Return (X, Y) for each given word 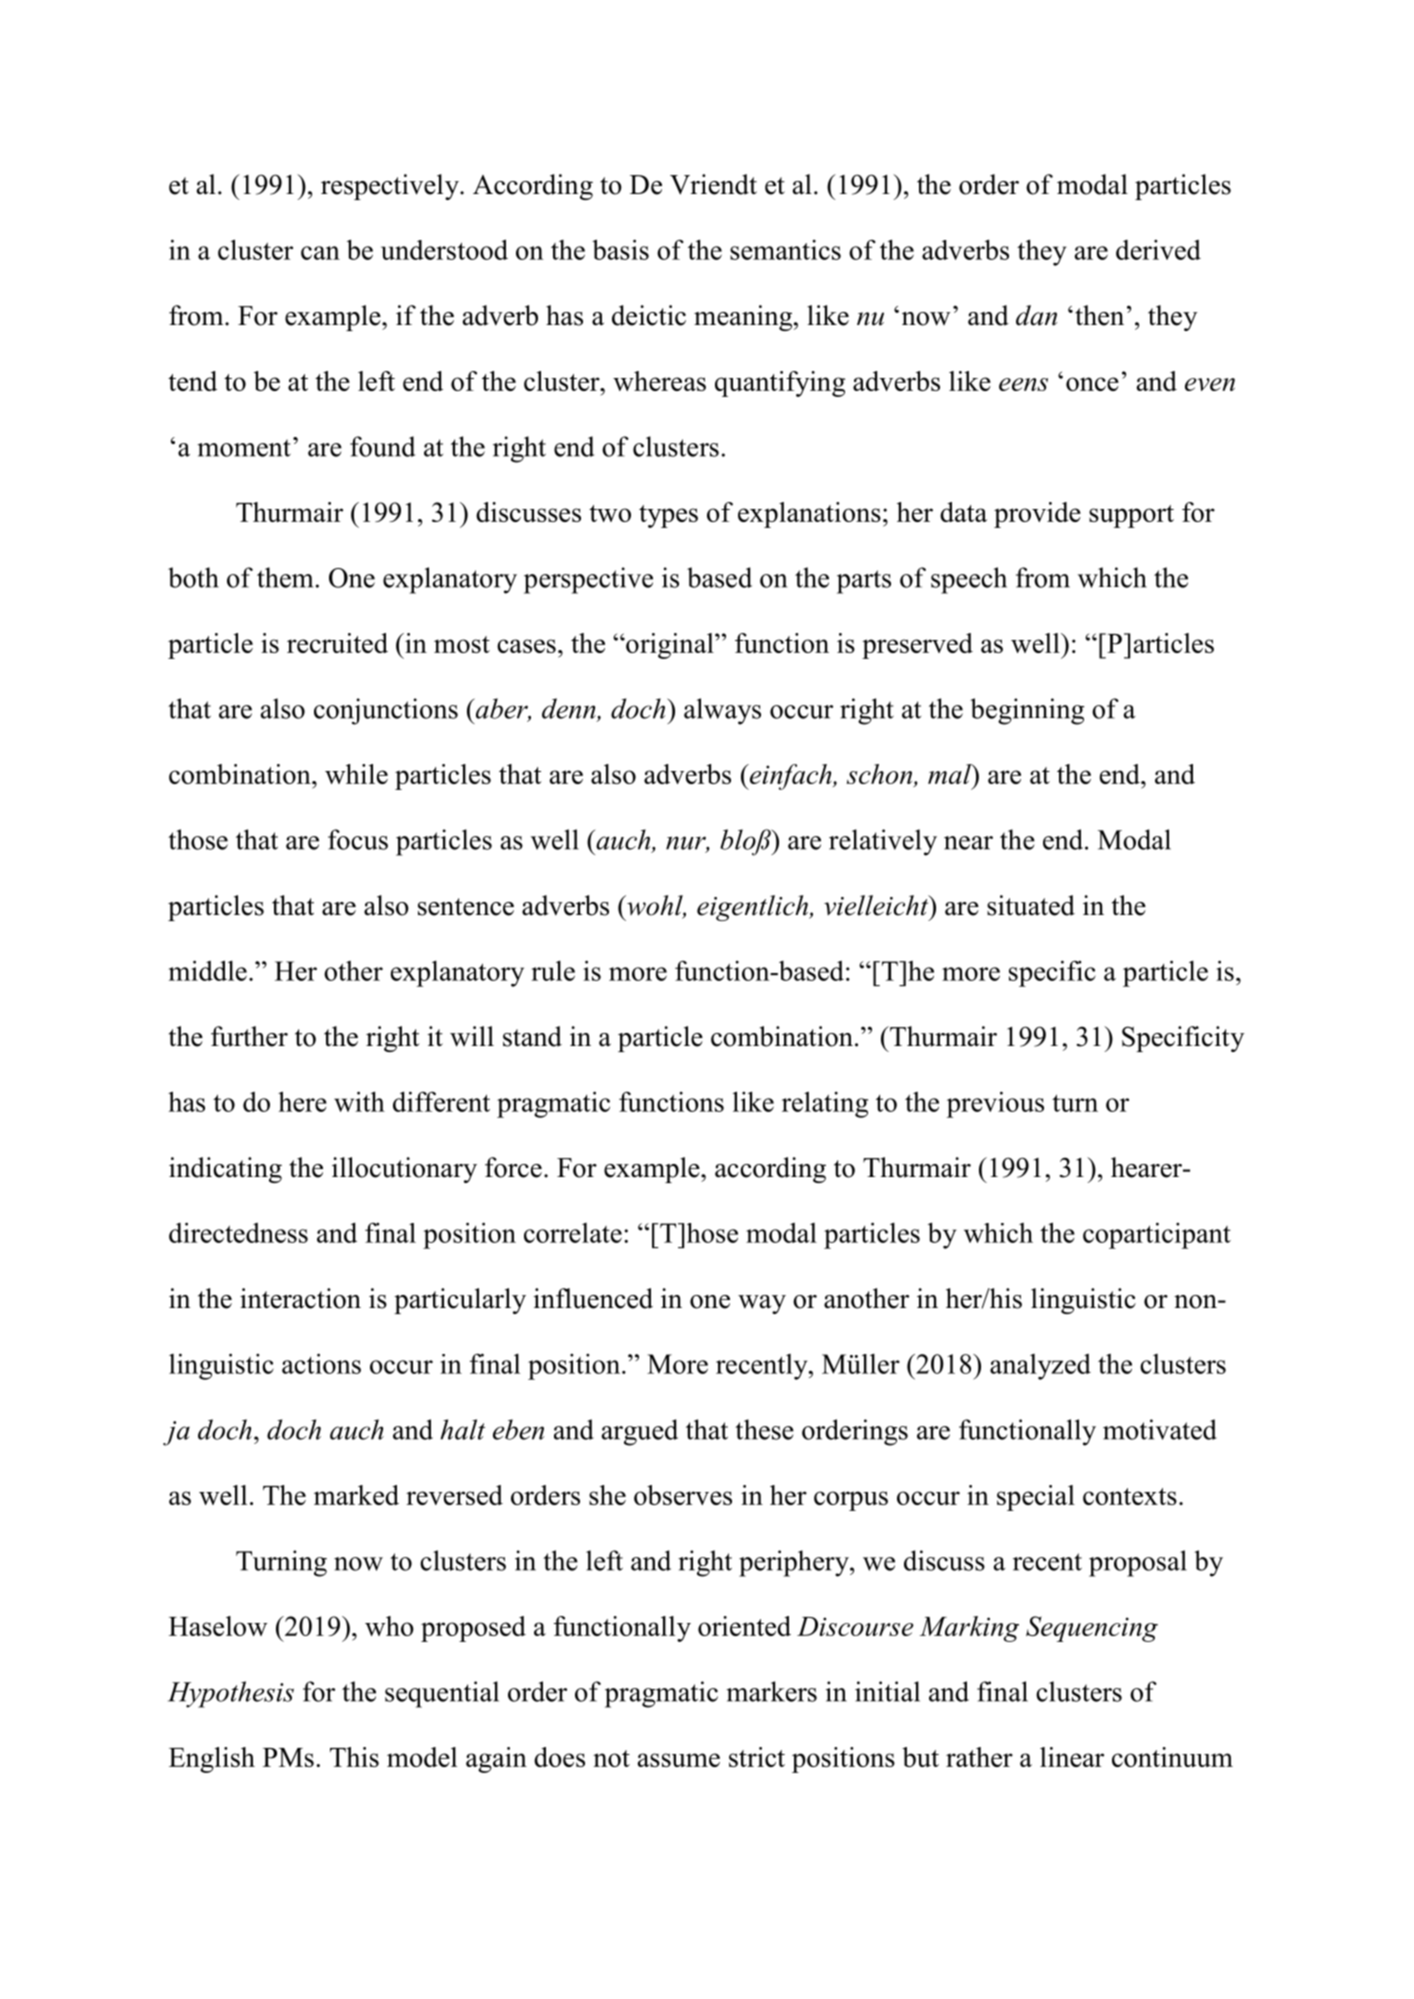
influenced (593, 1298)
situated (1031, 905)
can (320, 253)
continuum (1172, 1757)
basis (620, 249)
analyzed (1040, 1366)
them (285, 577)
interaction (300, 1298)
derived (1158, 249)
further (249, 1036)
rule (553, 970)
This (354, 1757)
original (670, 646)
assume (678, 1760)
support (1131, 516)
